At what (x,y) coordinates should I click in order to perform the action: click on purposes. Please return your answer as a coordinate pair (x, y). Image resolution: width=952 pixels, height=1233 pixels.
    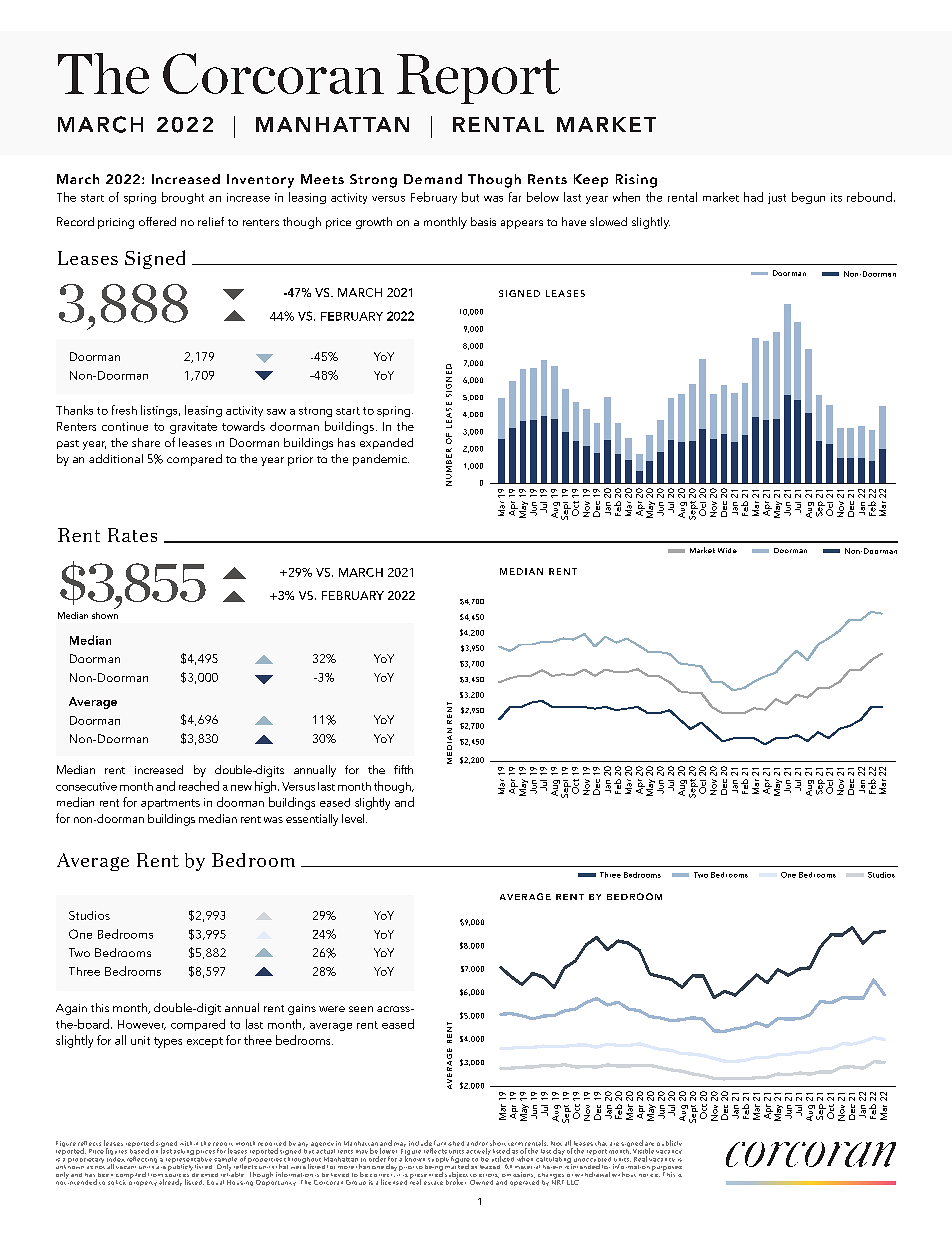
    Looking at the image, I should click on (667, 1169).
